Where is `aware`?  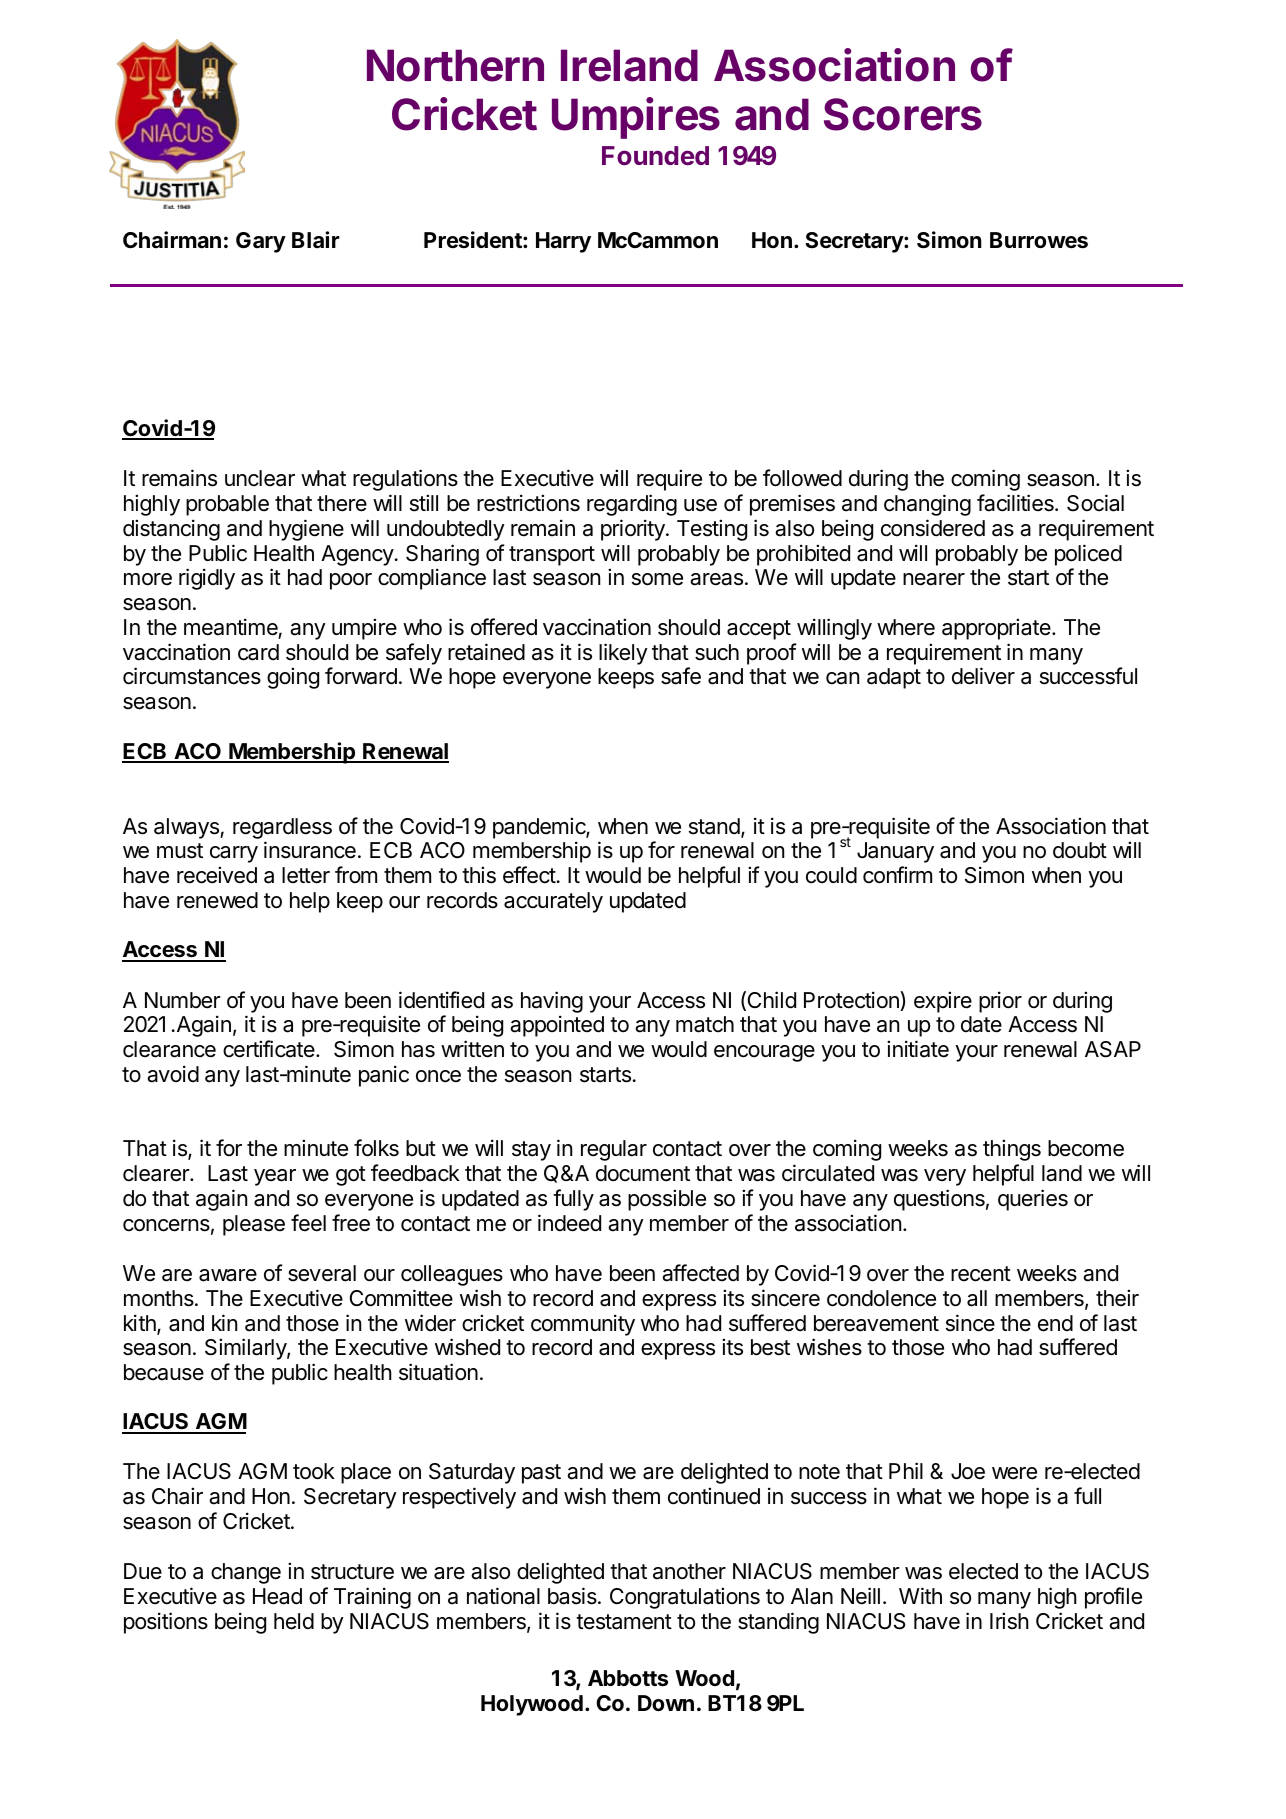 aware is located at coordinates (228, 1275).
